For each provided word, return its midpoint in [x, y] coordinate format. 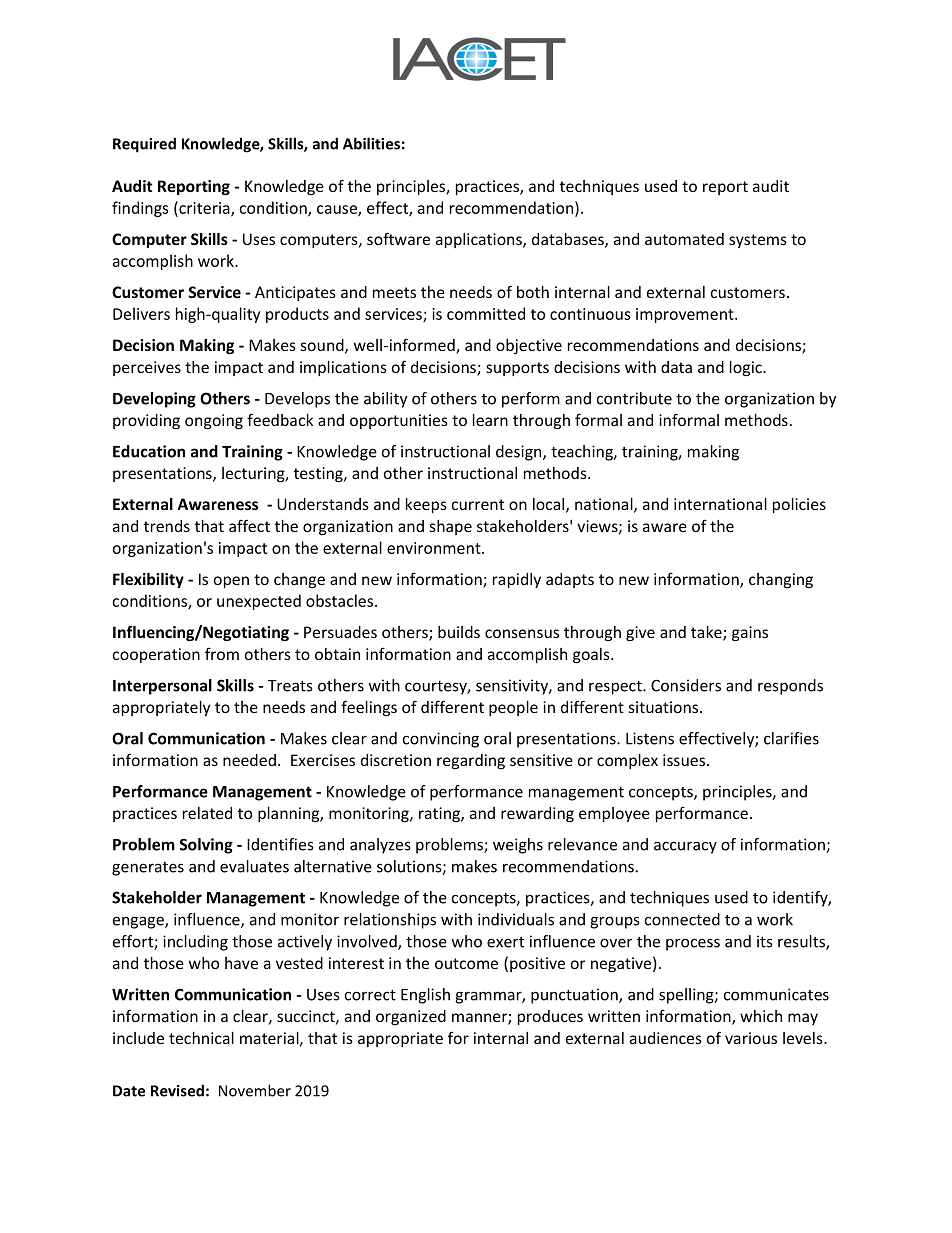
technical [201, 1038]
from [222, 653]
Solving [206, 846]
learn [490, 420]
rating [440, 814]
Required [144, 145]
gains [750, 634]
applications [480, 240]
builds [459, 632]
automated [684, 239]
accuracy [685, 847]
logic [747, 368]
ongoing [214, 422]
